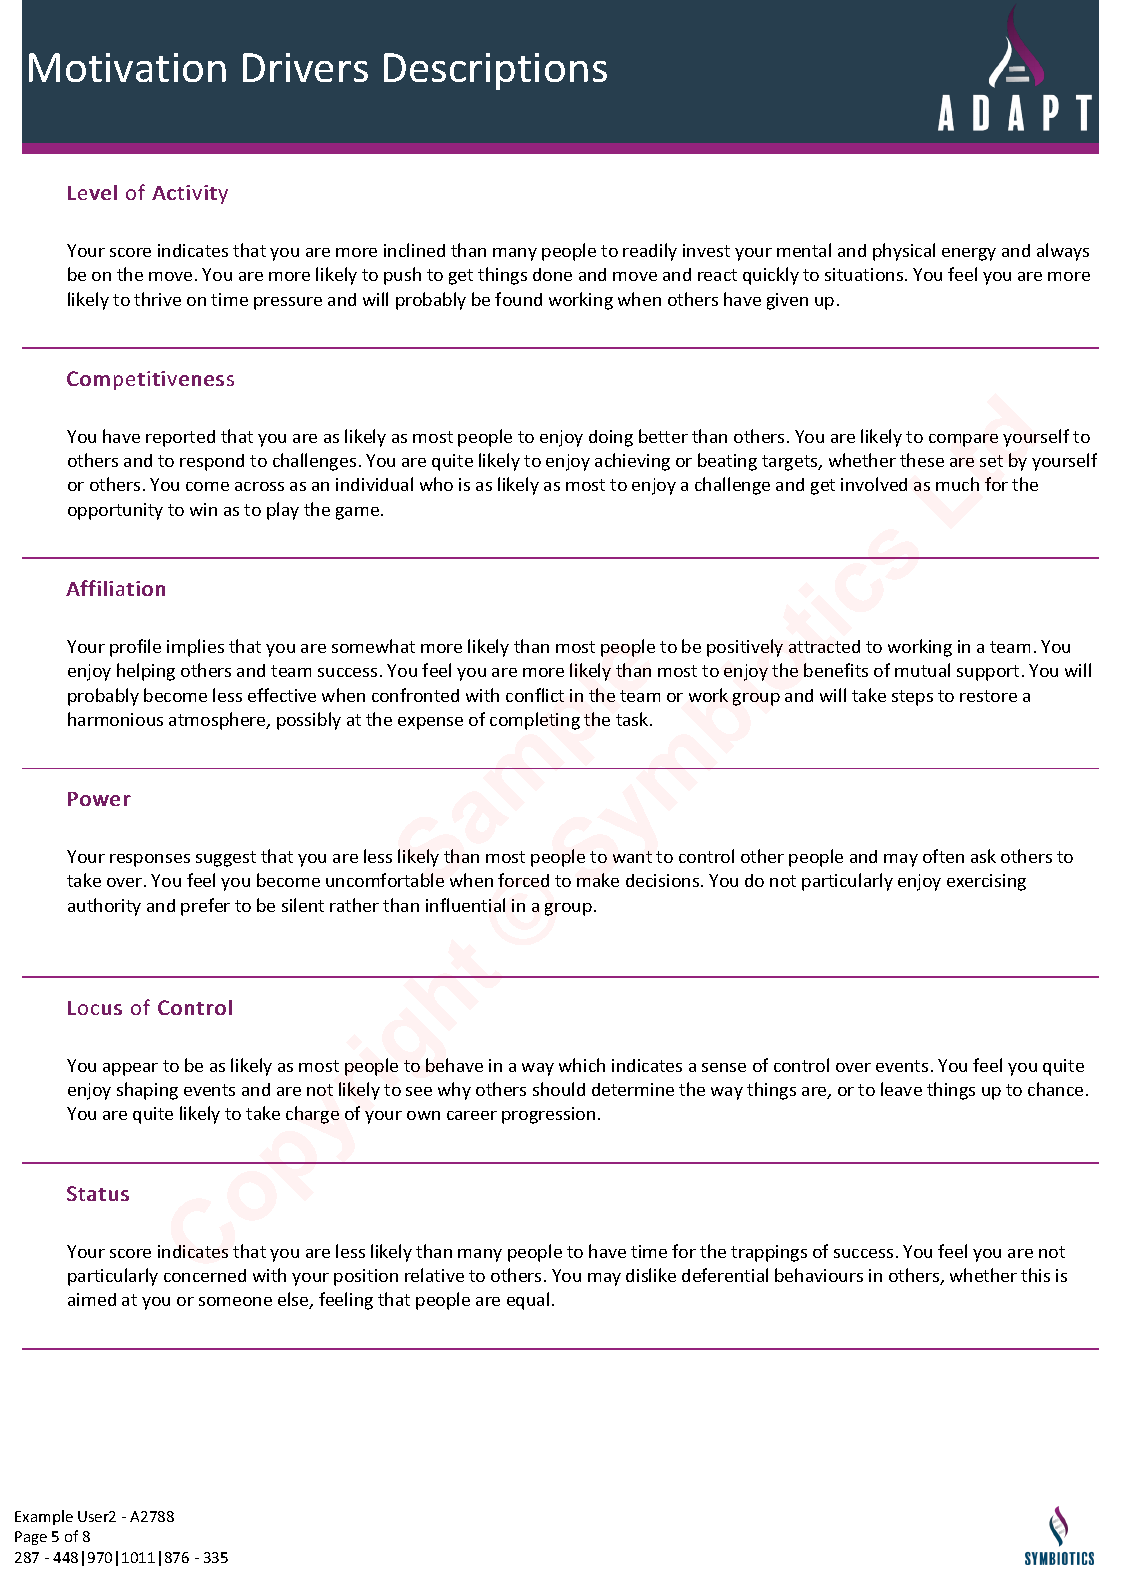 This screenshot has height=1586, width=1121. Describe the element at coordinates (99, 799) in the screenshot. I see `Power` at that location.
